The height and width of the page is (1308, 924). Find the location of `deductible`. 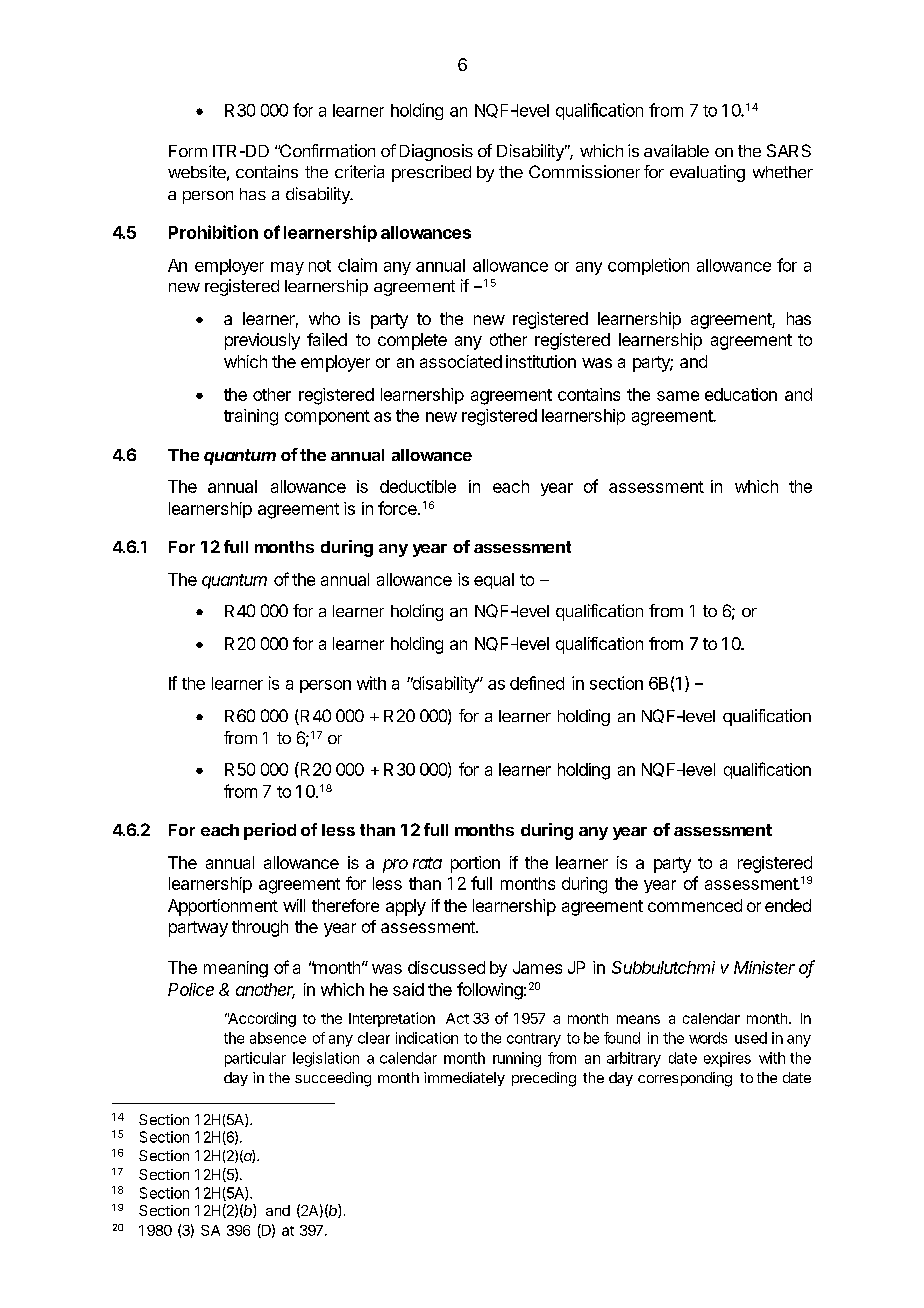

deductible is located at coordinates (418, 486).
